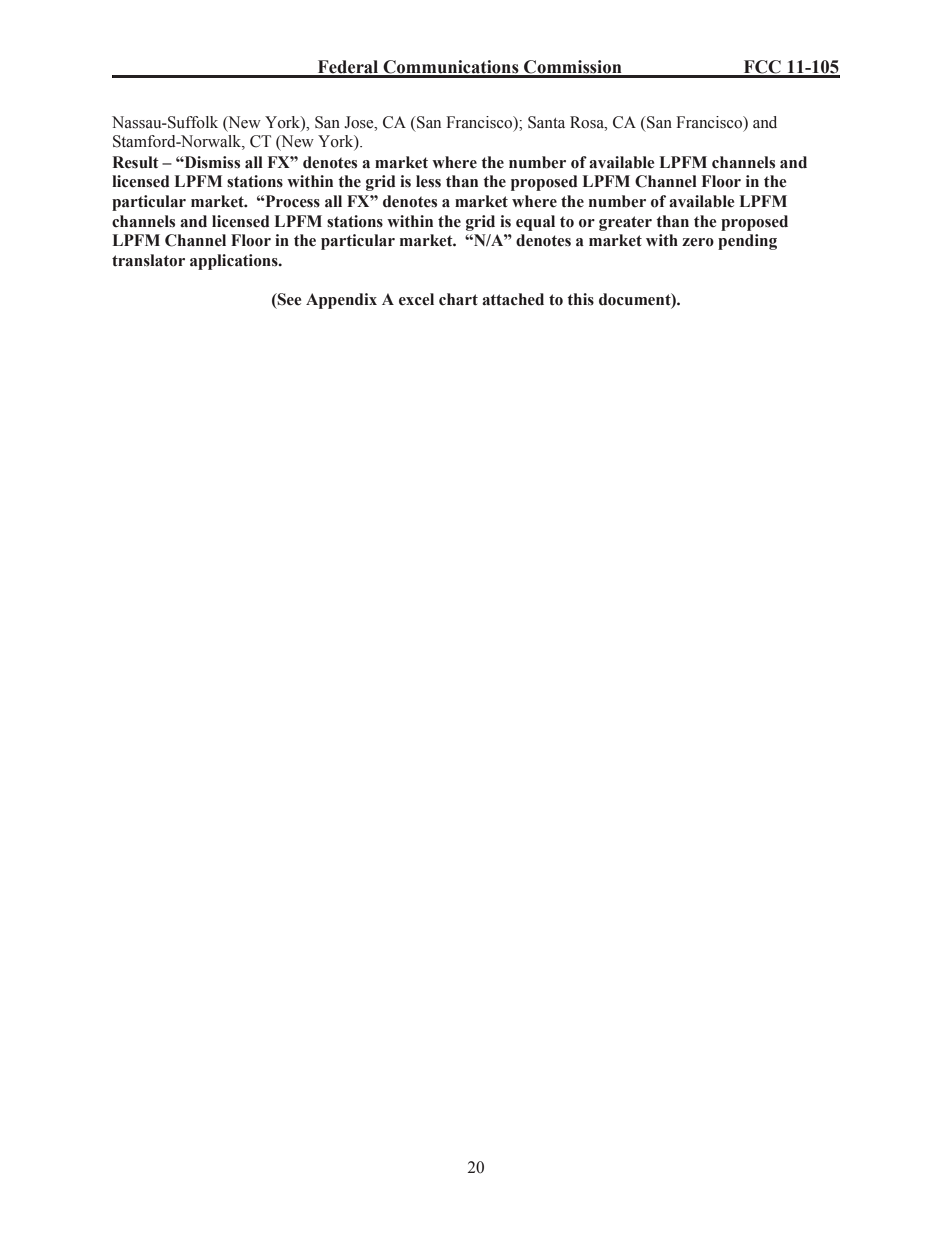 Image resolution: width=952 pixels, height=1233 pixels. Describe the element at coordinates (580, 299) in the image. I see `this` at that location.
